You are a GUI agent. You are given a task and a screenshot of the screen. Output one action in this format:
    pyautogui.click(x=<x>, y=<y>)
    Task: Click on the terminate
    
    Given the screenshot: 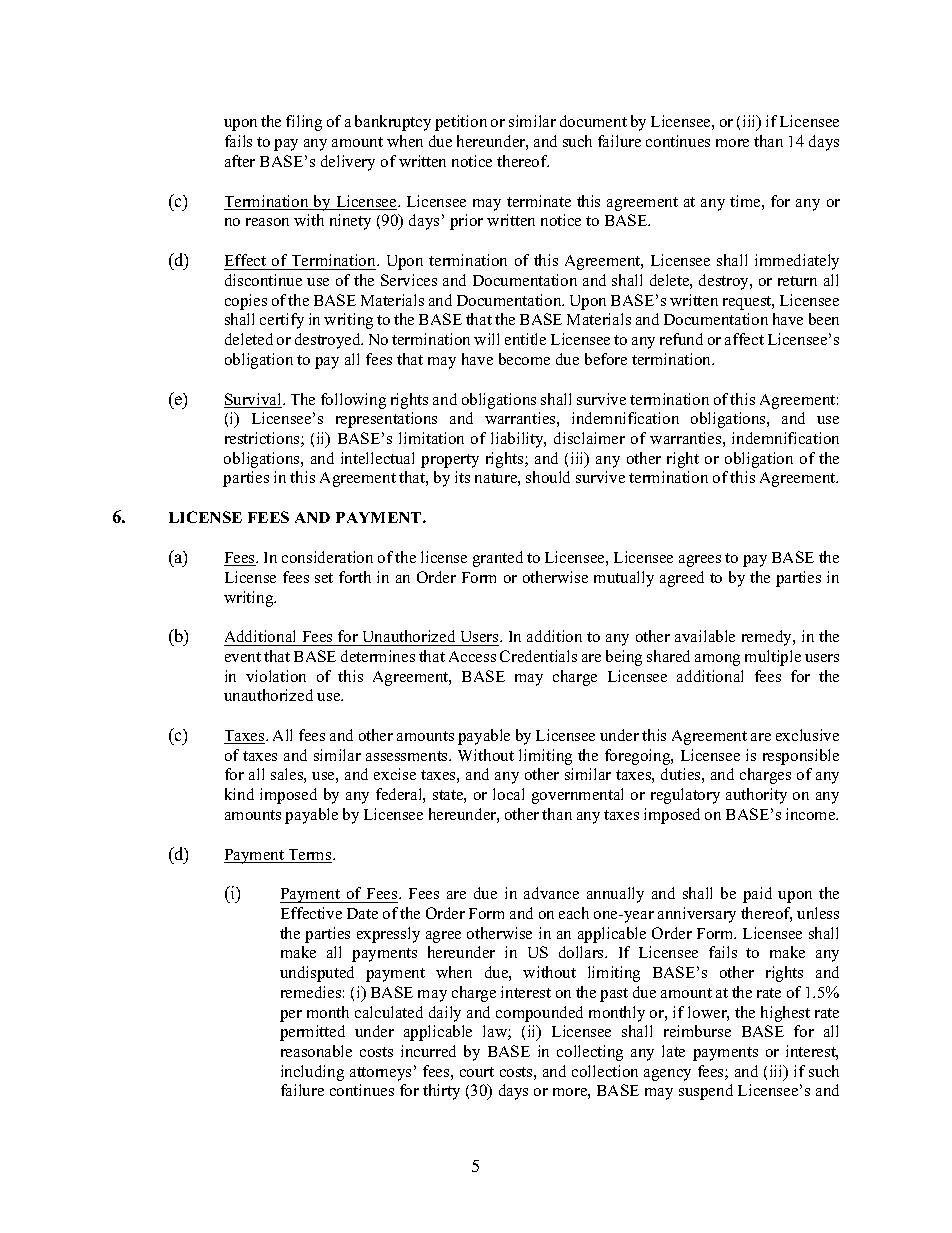 What is the action you would take?
    pyautogui.click(x=539, y=201)
